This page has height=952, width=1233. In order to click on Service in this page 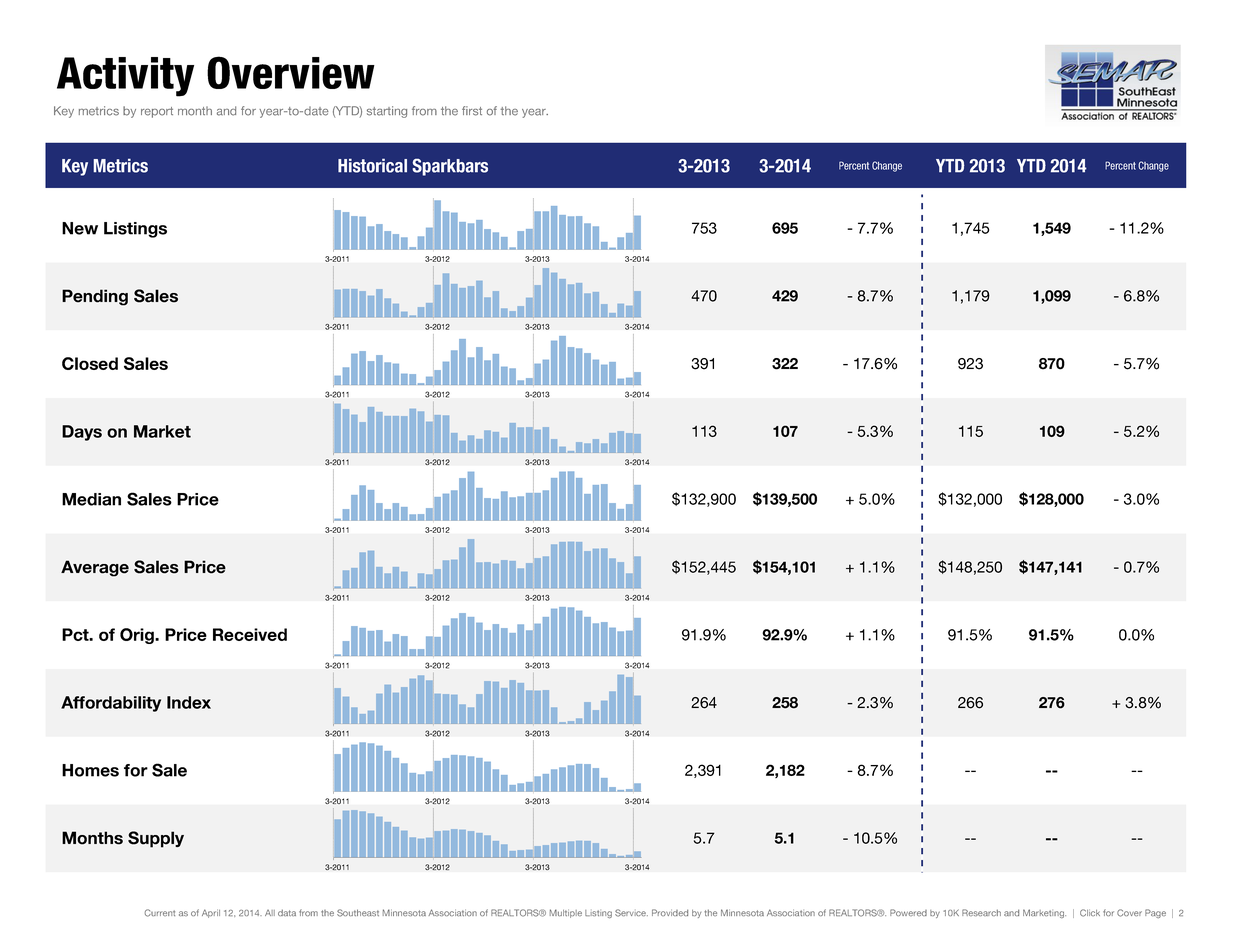, I will do `click(631, 913)`.
